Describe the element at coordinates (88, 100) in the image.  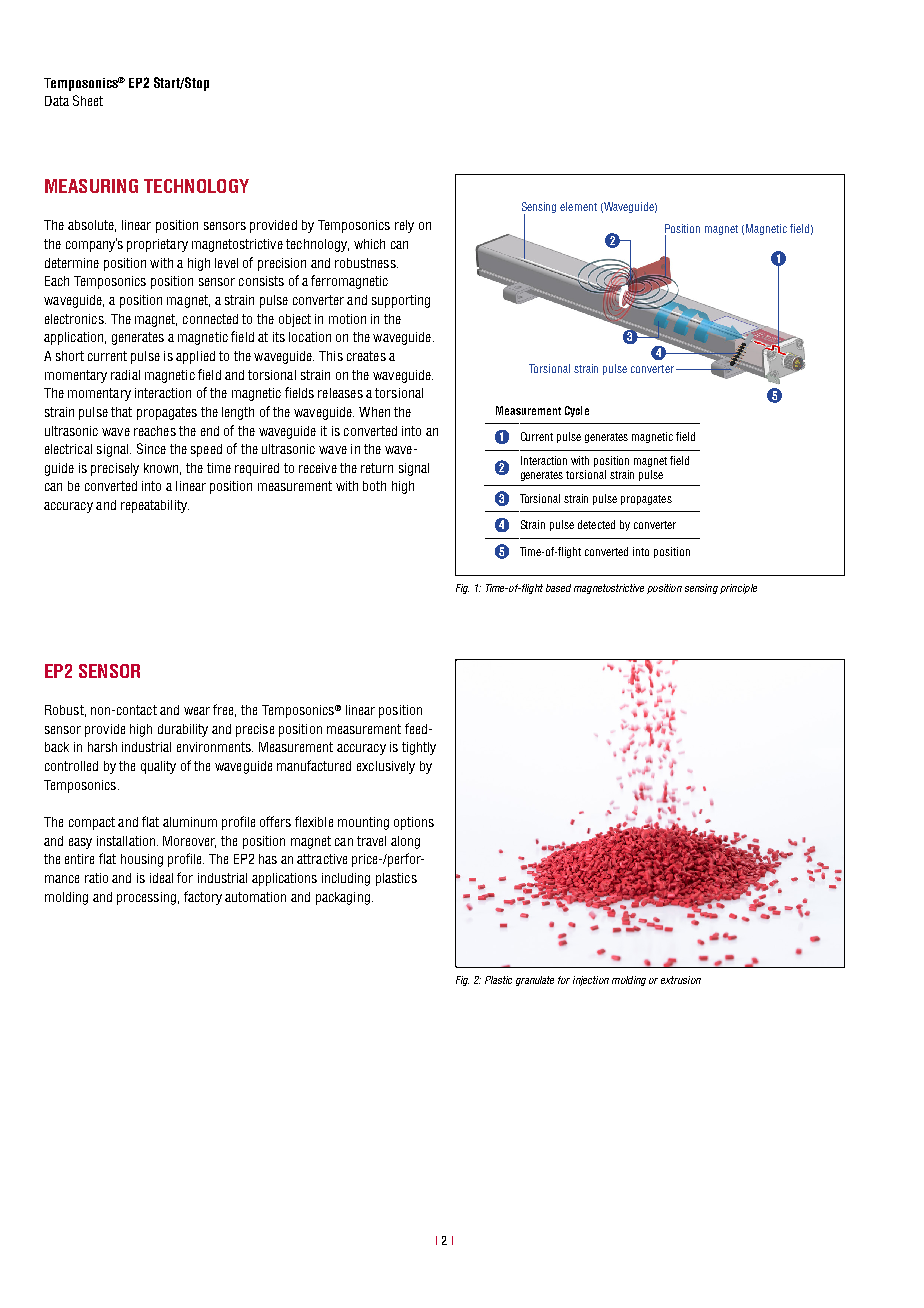
I see `Sheet` at that location.
